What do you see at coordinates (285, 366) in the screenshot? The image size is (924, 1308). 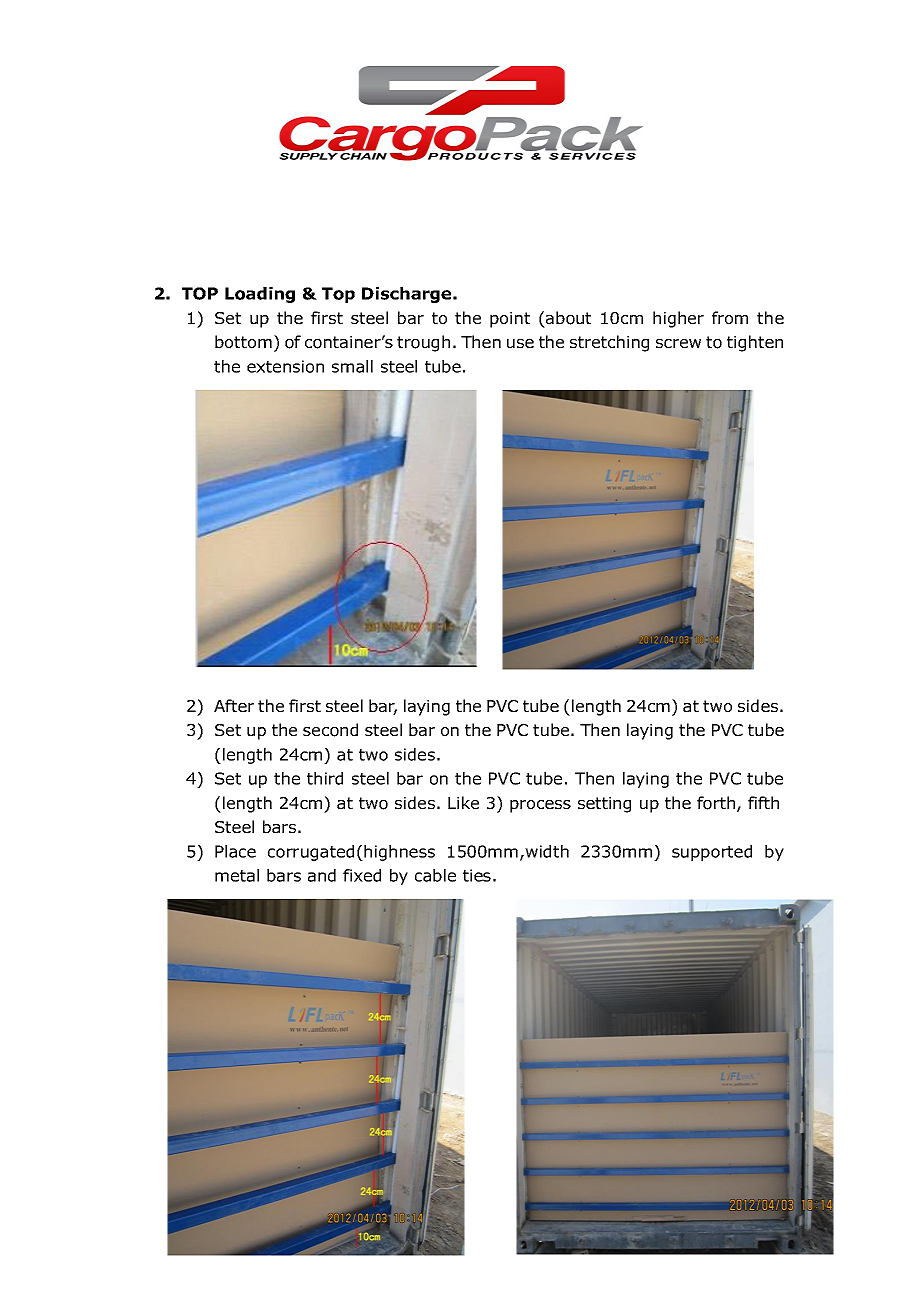 I see `extension` at bounding box center [285, 366].
